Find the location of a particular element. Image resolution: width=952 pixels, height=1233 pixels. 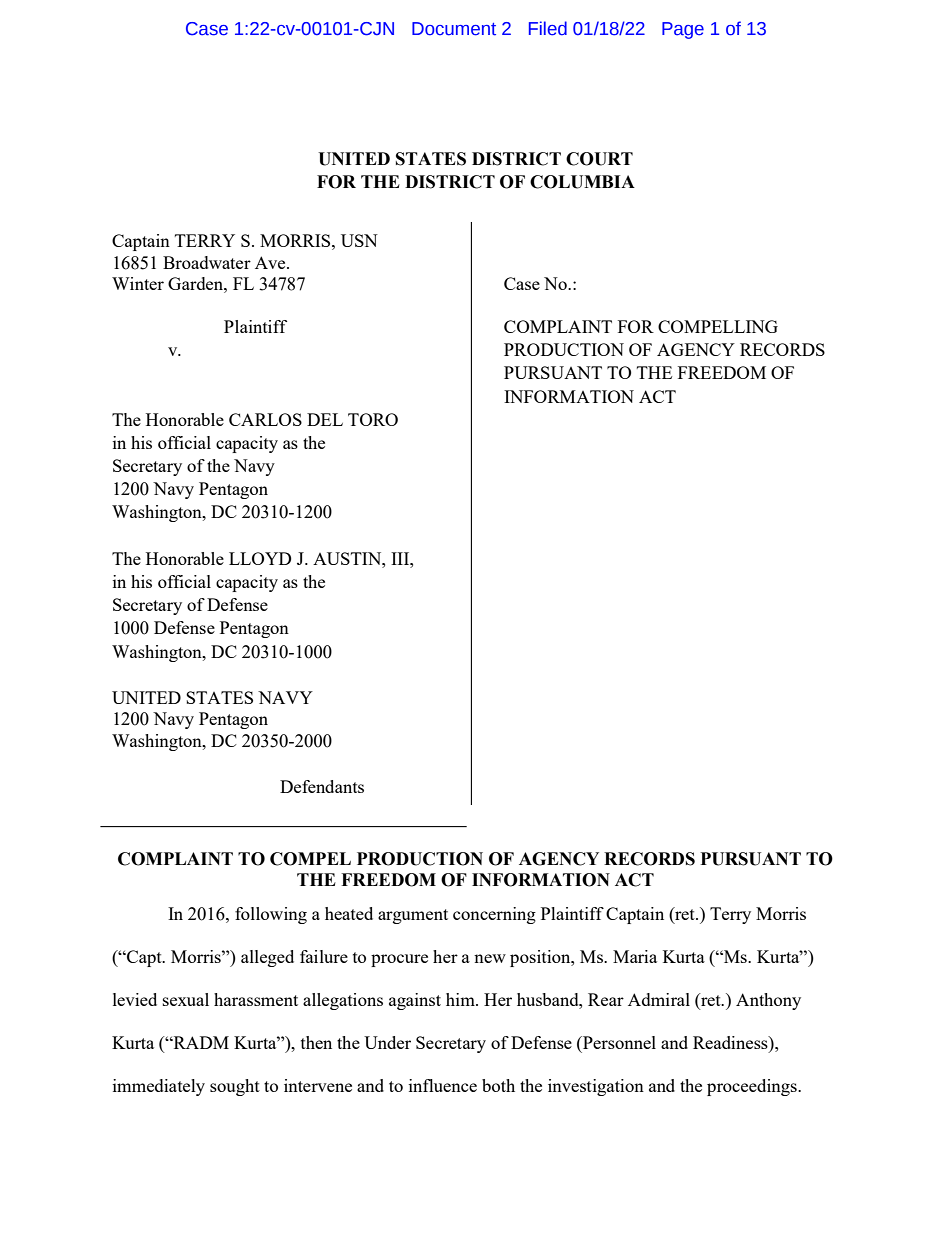

influence is located at coordinates (443, 1085).
